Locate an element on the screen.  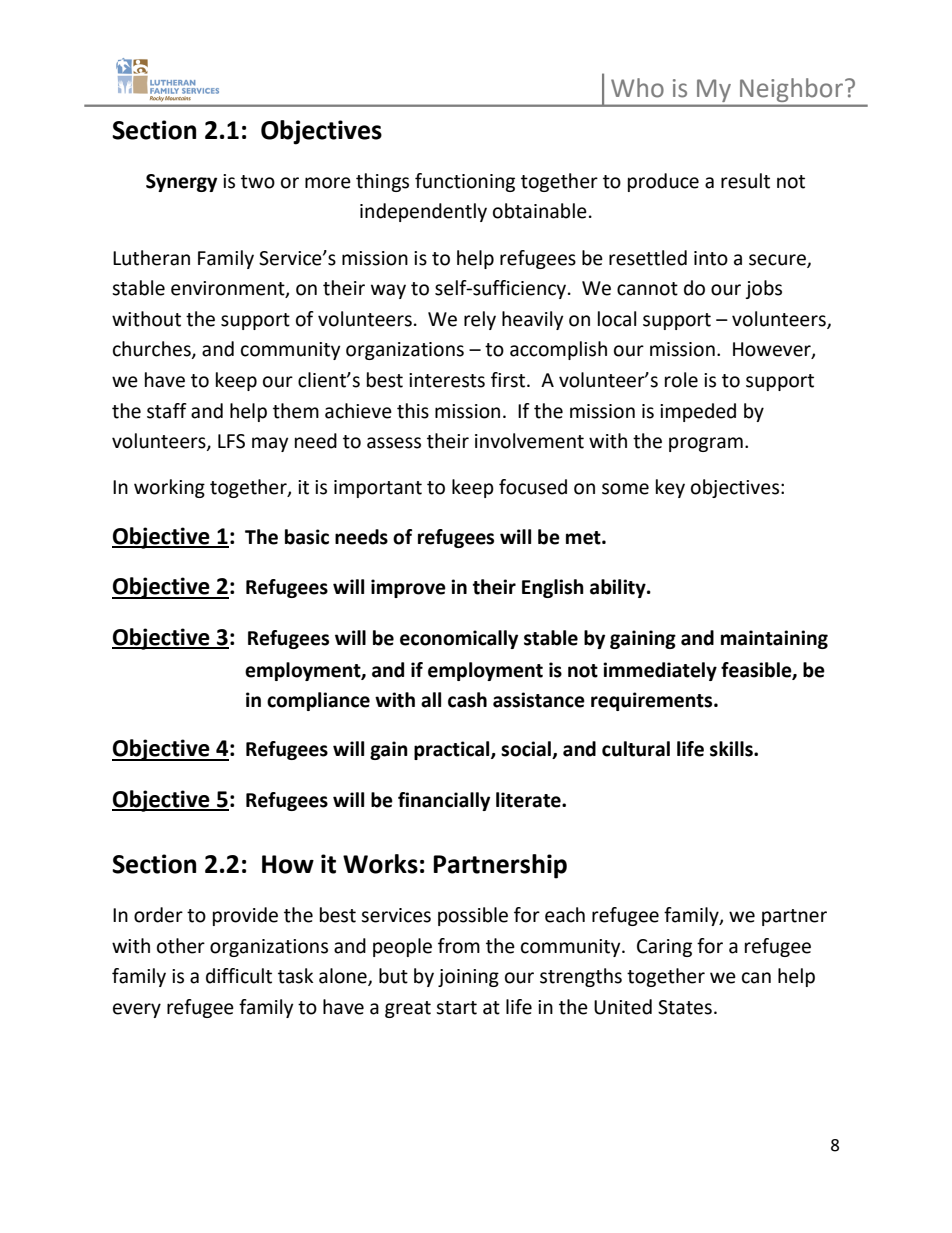
improve is located at coordinates (408, 588).
